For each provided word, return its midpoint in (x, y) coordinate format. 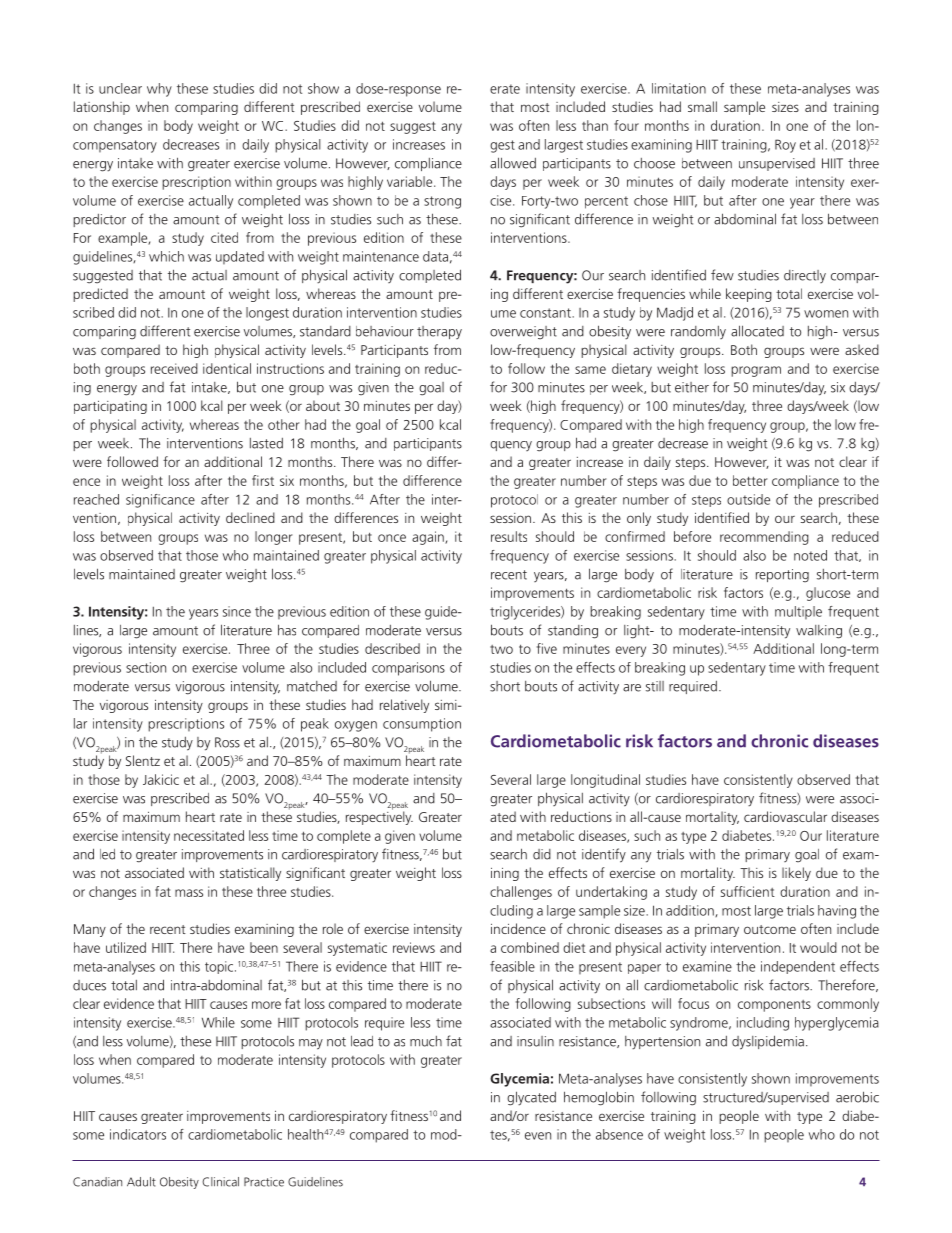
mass (189, 893)
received (174, 368)
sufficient (748, 891)
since (237, 611)
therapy (439, 332)
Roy (785, 146)
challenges (521, 893)
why (159, 90)
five (547, 648)
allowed (513, 163)
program (756, 371)
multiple (798, 612)
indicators (138, 1134)
